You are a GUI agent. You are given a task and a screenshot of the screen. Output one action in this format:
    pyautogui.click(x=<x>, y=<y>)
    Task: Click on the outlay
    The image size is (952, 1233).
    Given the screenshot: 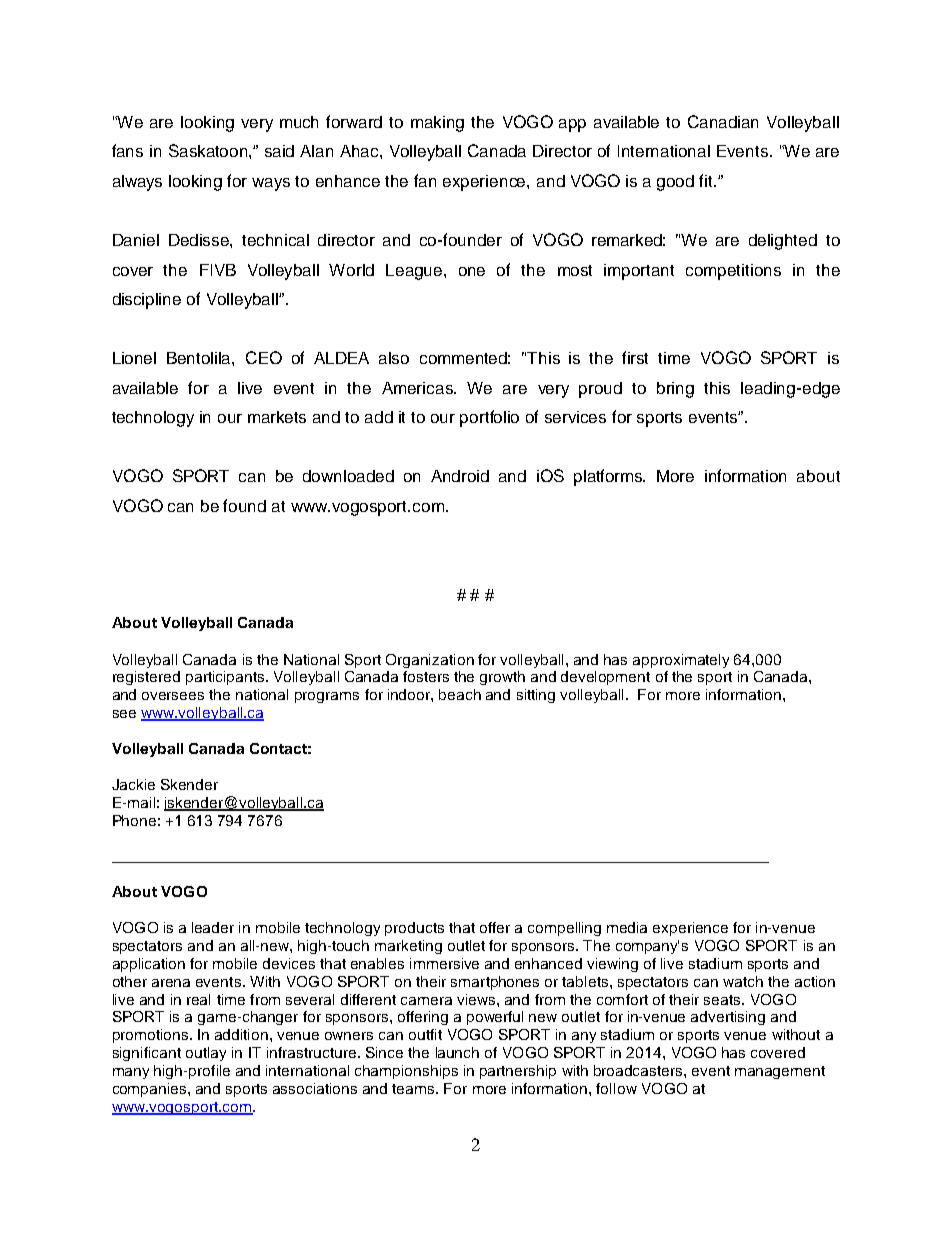 What is the action you would take?
    pyautogui.click(x=206, y=1054)
